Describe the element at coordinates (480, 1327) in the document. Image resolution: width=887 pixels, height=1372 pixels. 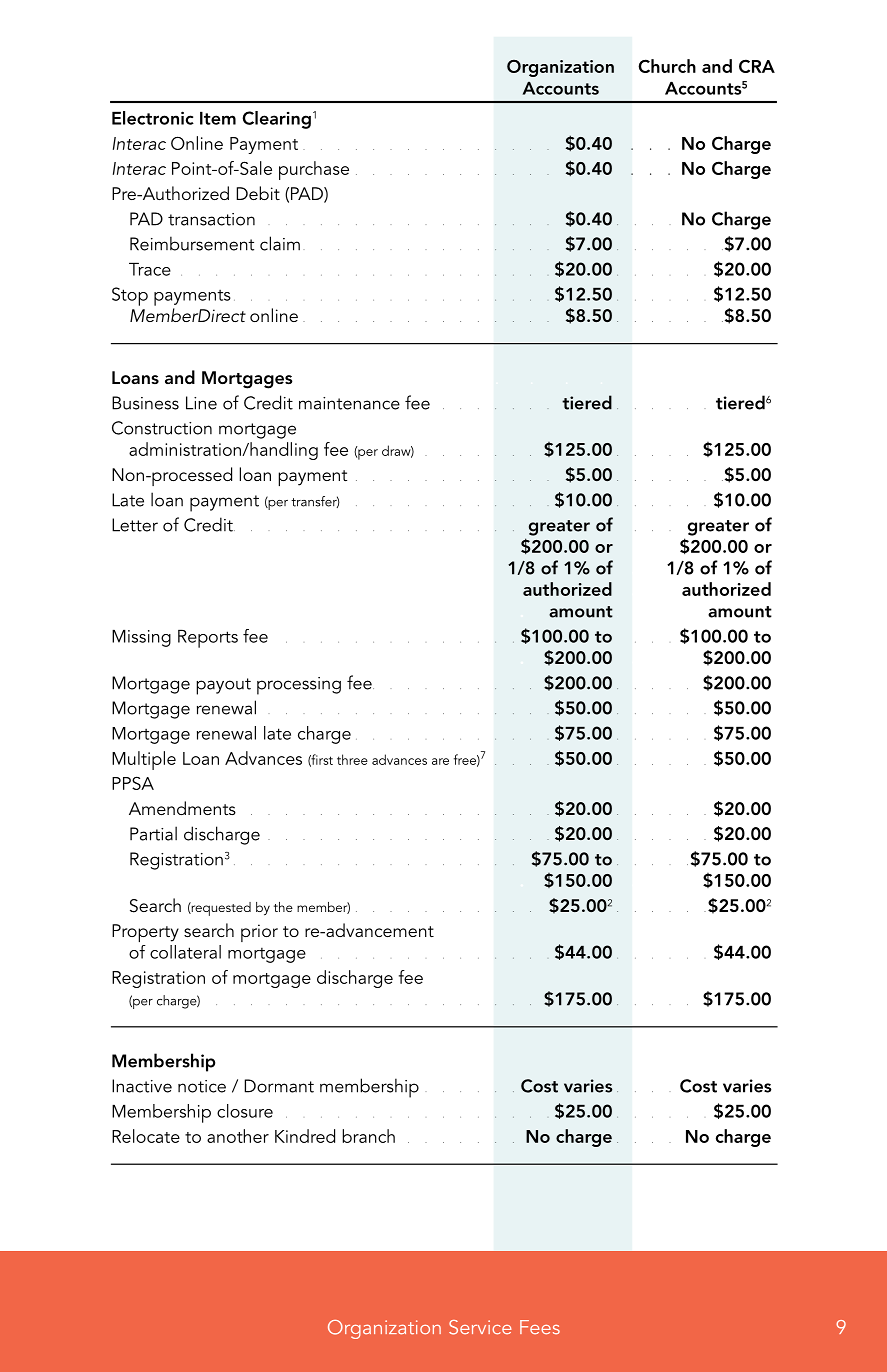
I see `Service` at that location.
